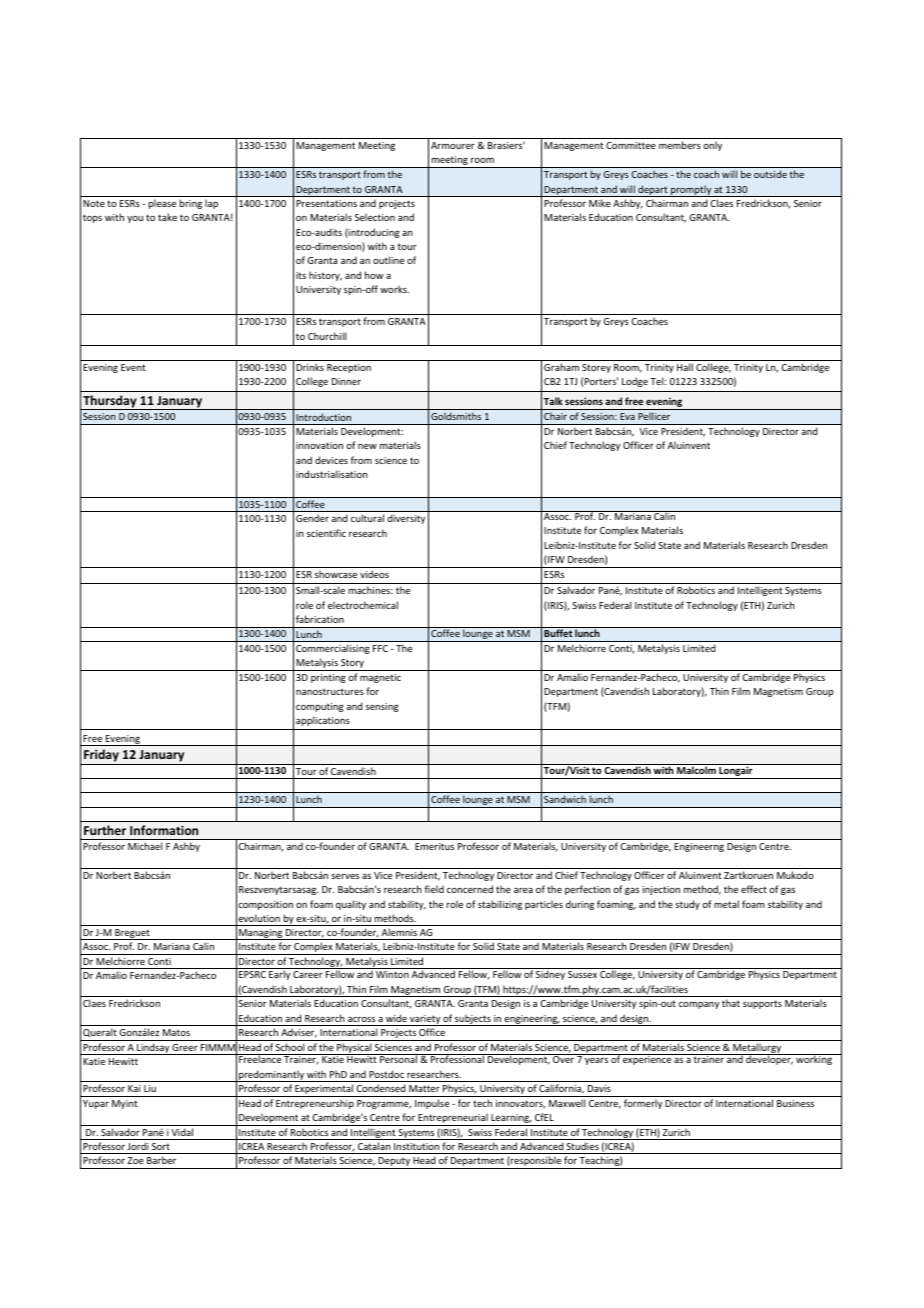  I want to click on effect, so click(754, 889).
